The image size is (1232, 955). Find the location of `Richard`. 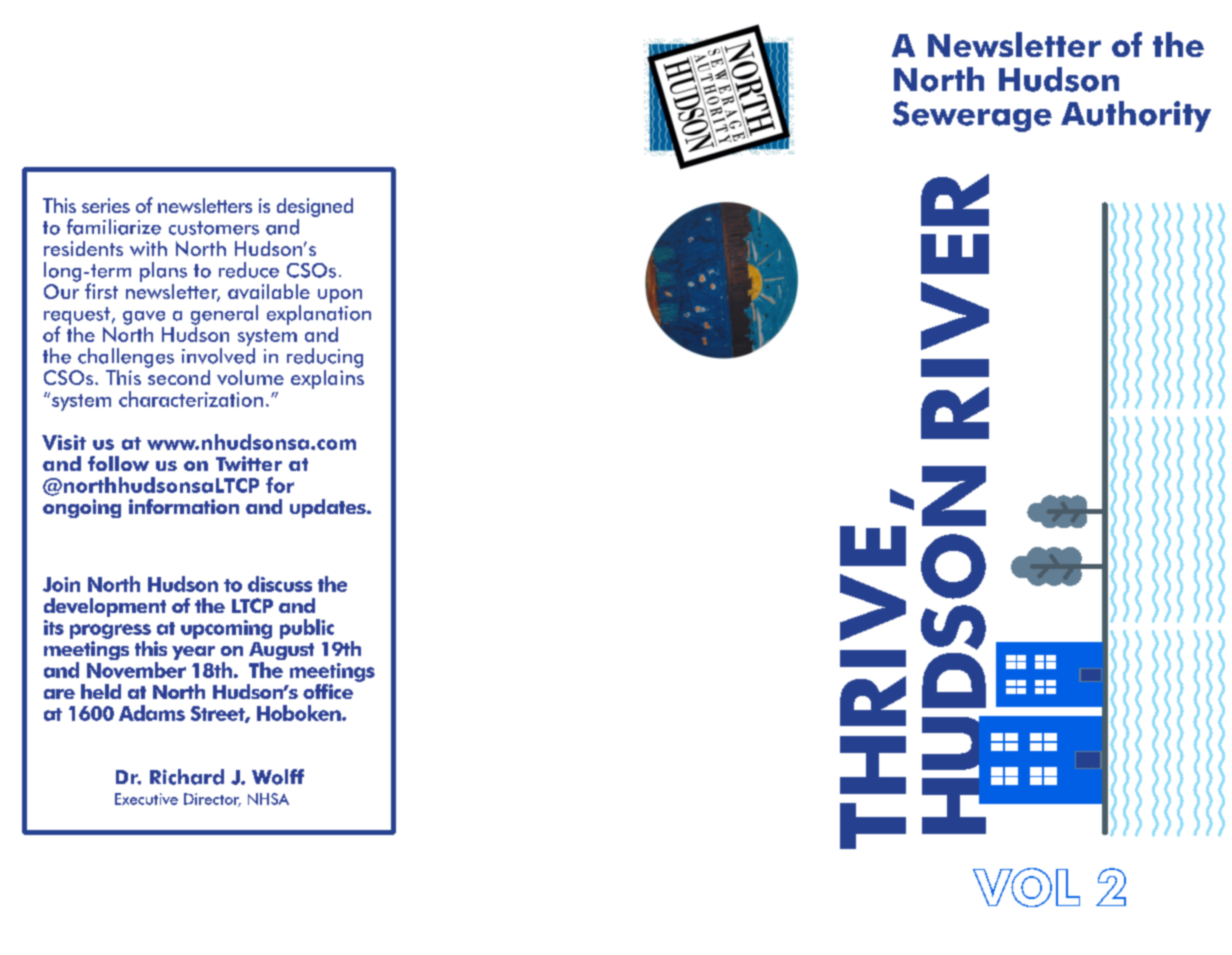

Richard is located at coordinates (187, 777).
